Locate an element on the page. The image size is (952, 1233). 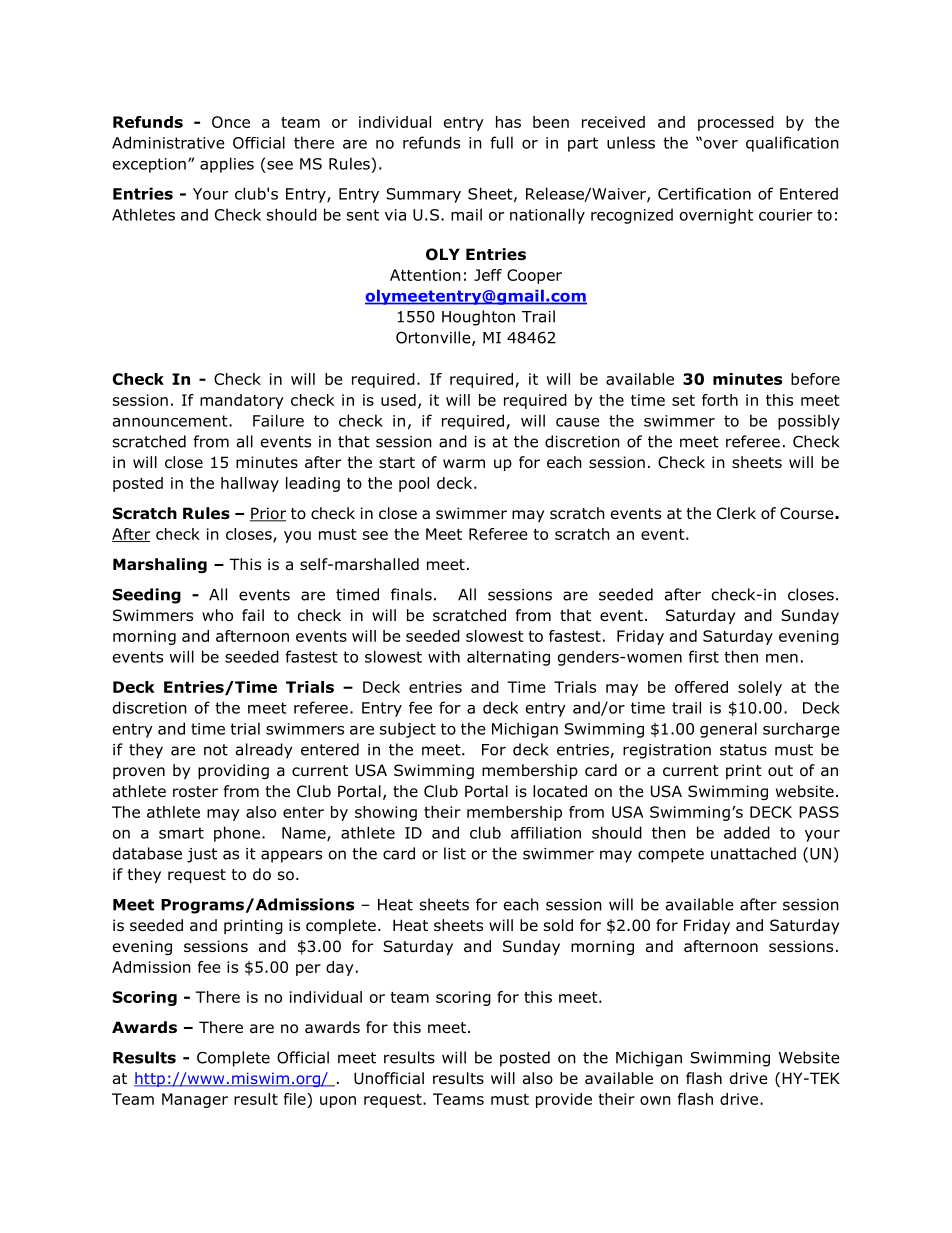
full is located at coordinates (501, 142).
